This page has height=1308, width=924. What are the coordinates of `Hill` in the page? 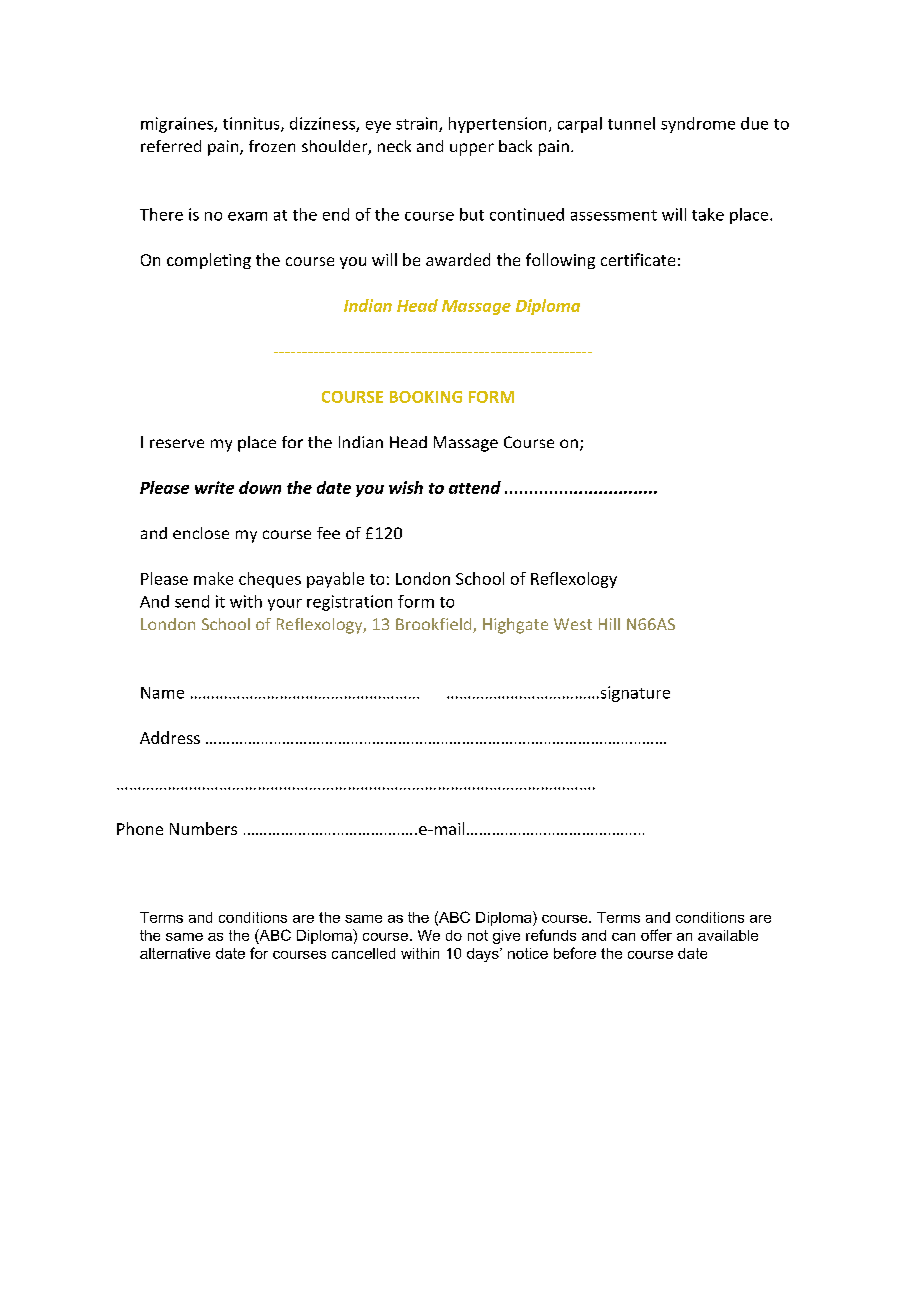 It's located at (609, 624).
